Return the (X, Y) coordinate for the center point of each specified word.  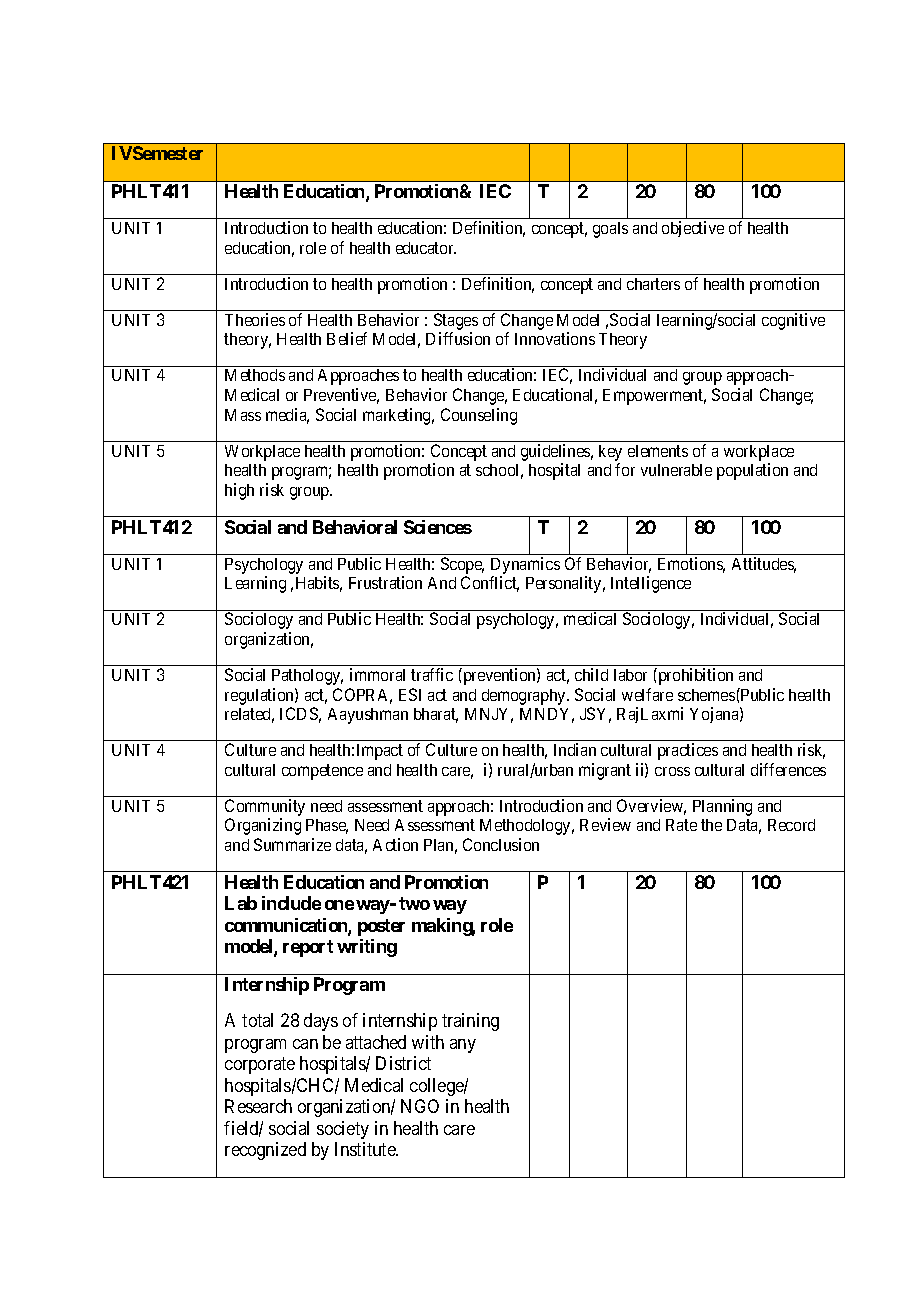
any (463, 1046)
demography (525, 697)
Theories (255, 319)
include (291, 903)
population (752, 471)
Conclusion (501, 844)
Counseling (479, 416)
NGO (420, 1106)
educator (426, 248)
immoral (377, 674)
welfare (647, 694)
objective (693, 229)
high (239, 491)
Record (791, 825)
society (343, 1130)
